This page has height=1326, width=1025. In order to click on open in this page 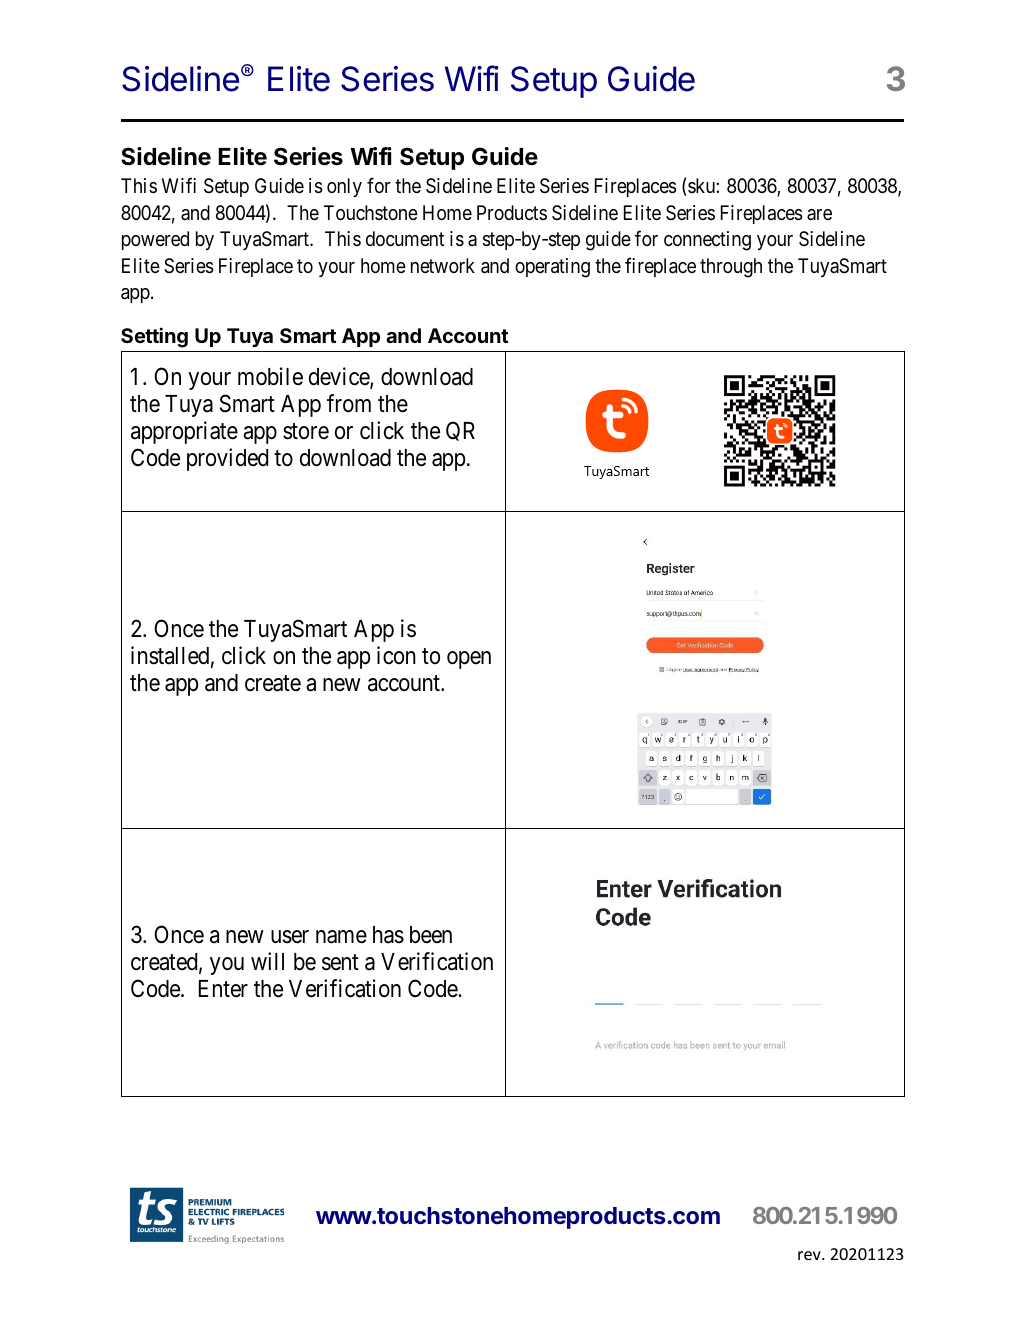, I will do `click(469, 660)`.
